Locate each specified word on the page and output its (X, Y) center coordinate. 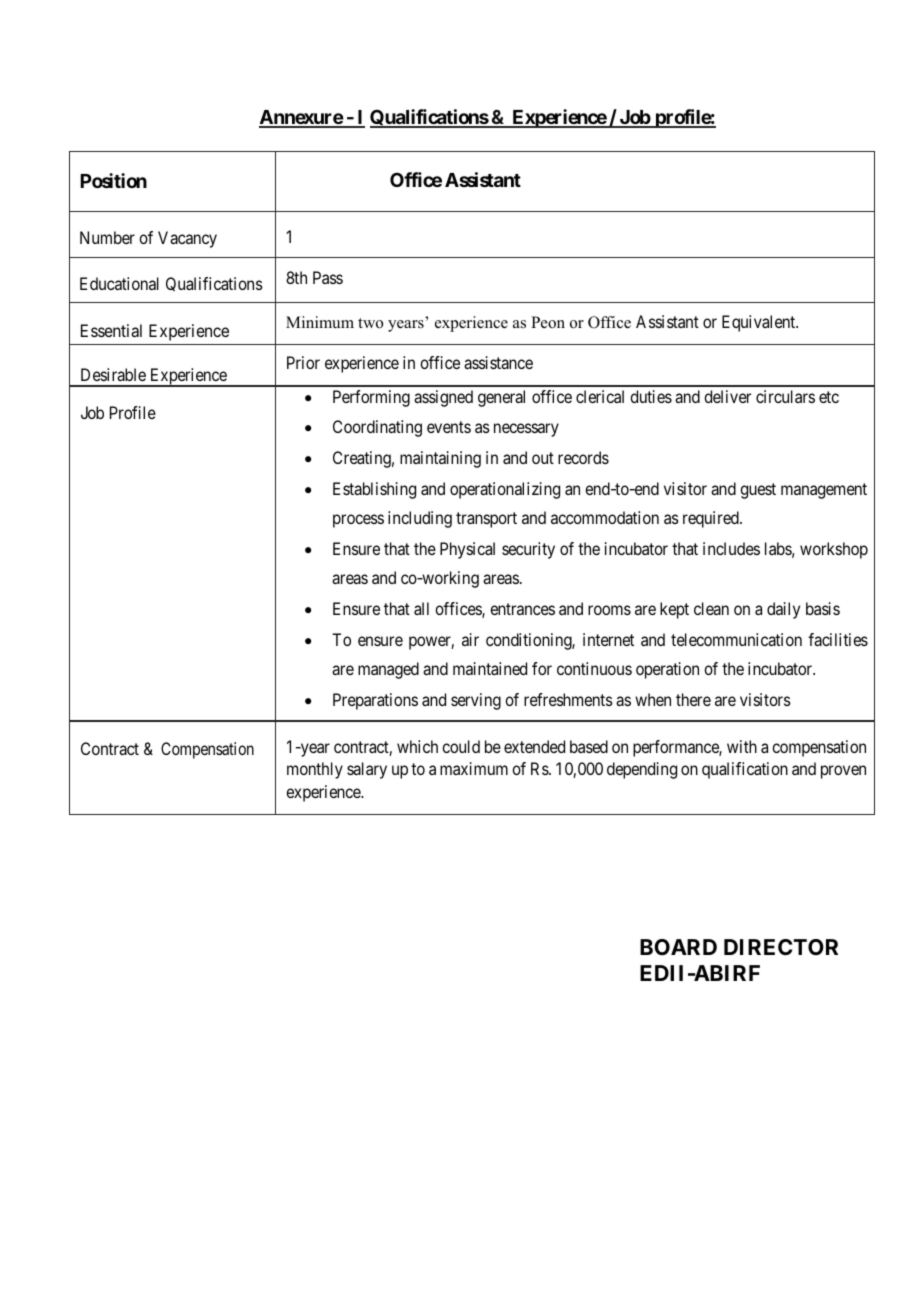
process (358, 521)
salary (367, 770)
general (501, 398)
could (461, 746)
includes (731, 548)
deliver (727, 396)
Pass (328, 277)
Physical (467, 550)
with (742, 746)
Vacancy (187, 239)
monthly (315, 770)
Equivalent (760, 323)
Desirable (113, 374)
